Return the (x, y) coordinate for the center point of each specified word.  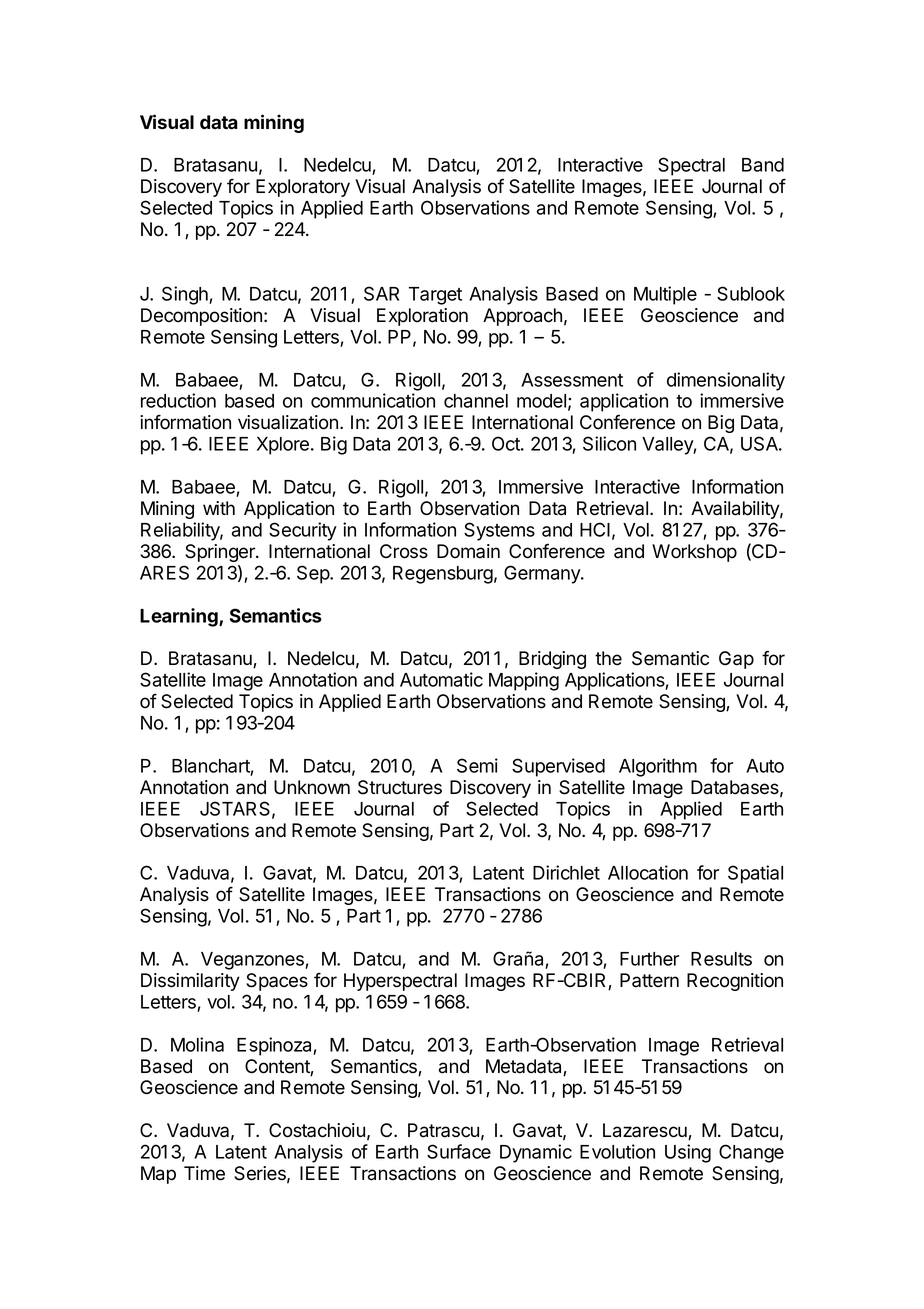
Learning (180, 617)
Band (763, 165)
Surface (459, 1151)
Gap (736, 660)
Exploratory (303, 188)
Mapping (524, 681)
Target (435, 296)
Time (204, 1173)
